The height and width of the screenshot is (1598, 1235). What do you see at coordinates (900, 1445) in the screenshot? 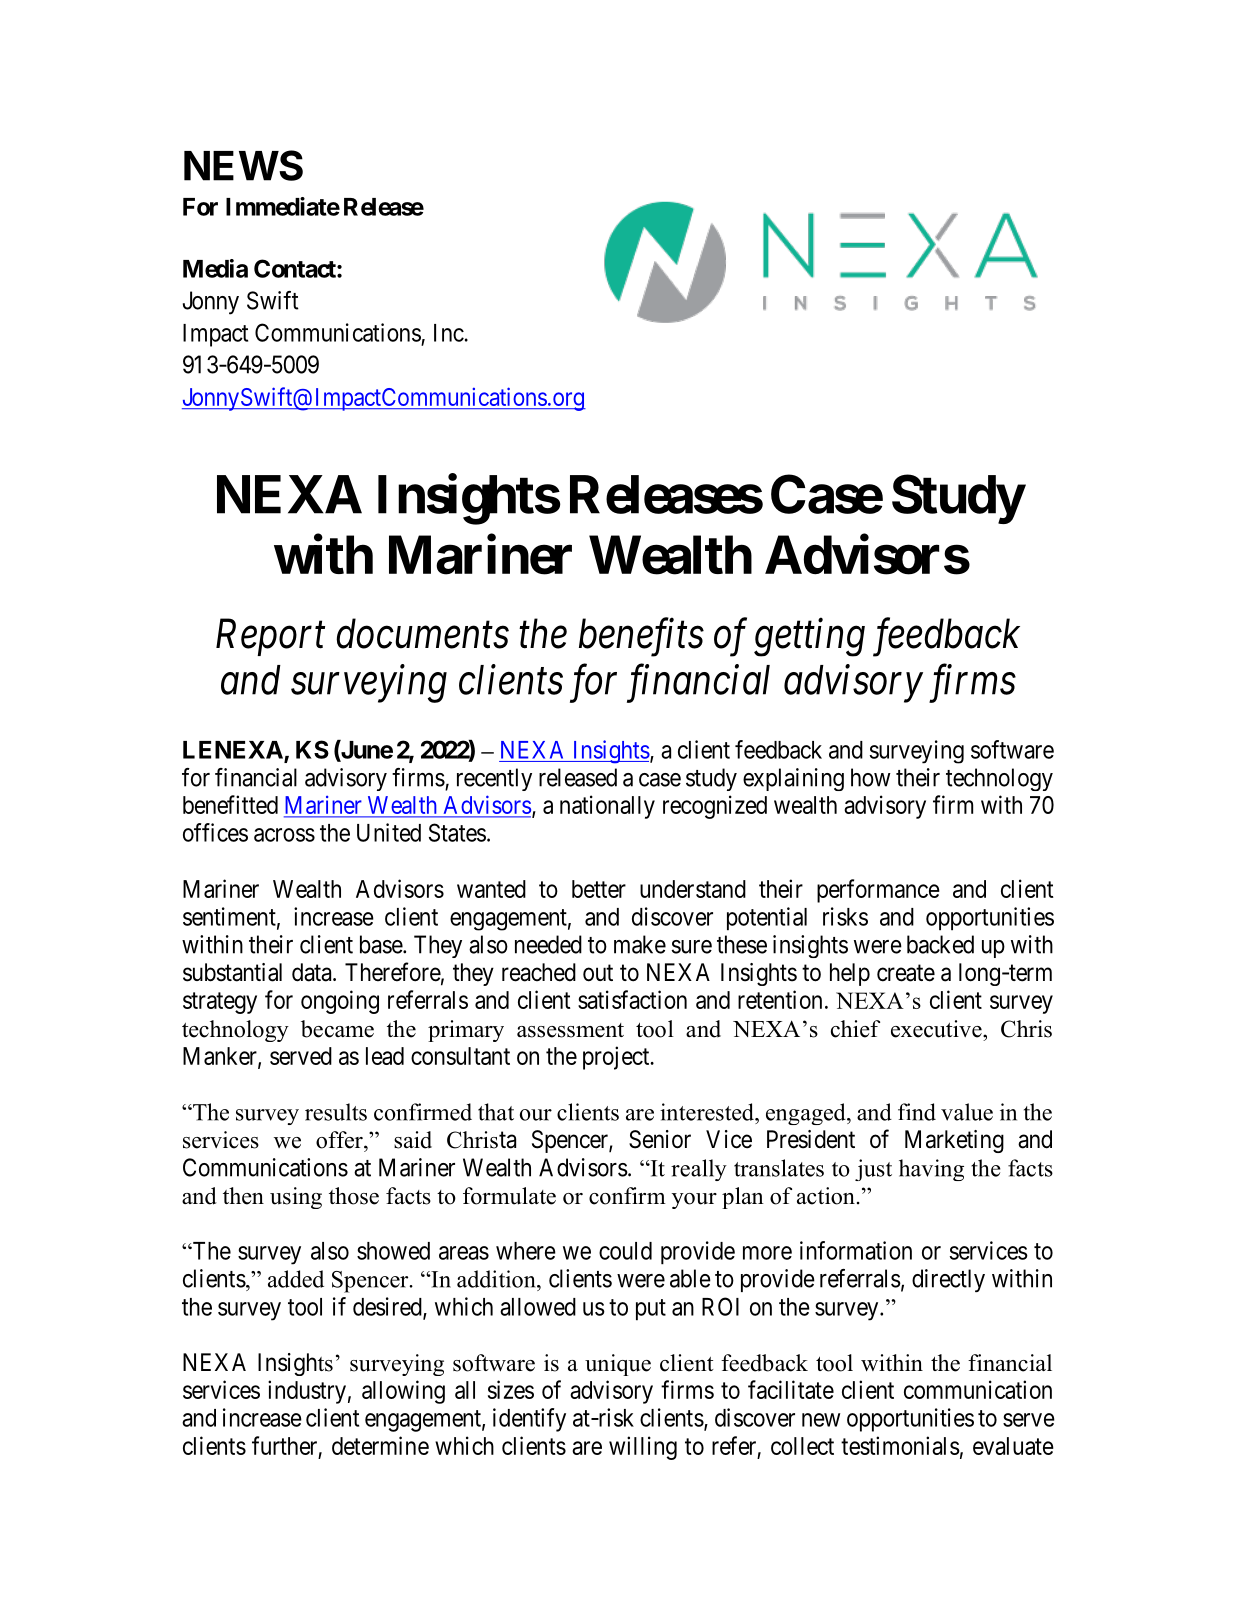
I see `testimonials` at bounding box center [900, 1445].
